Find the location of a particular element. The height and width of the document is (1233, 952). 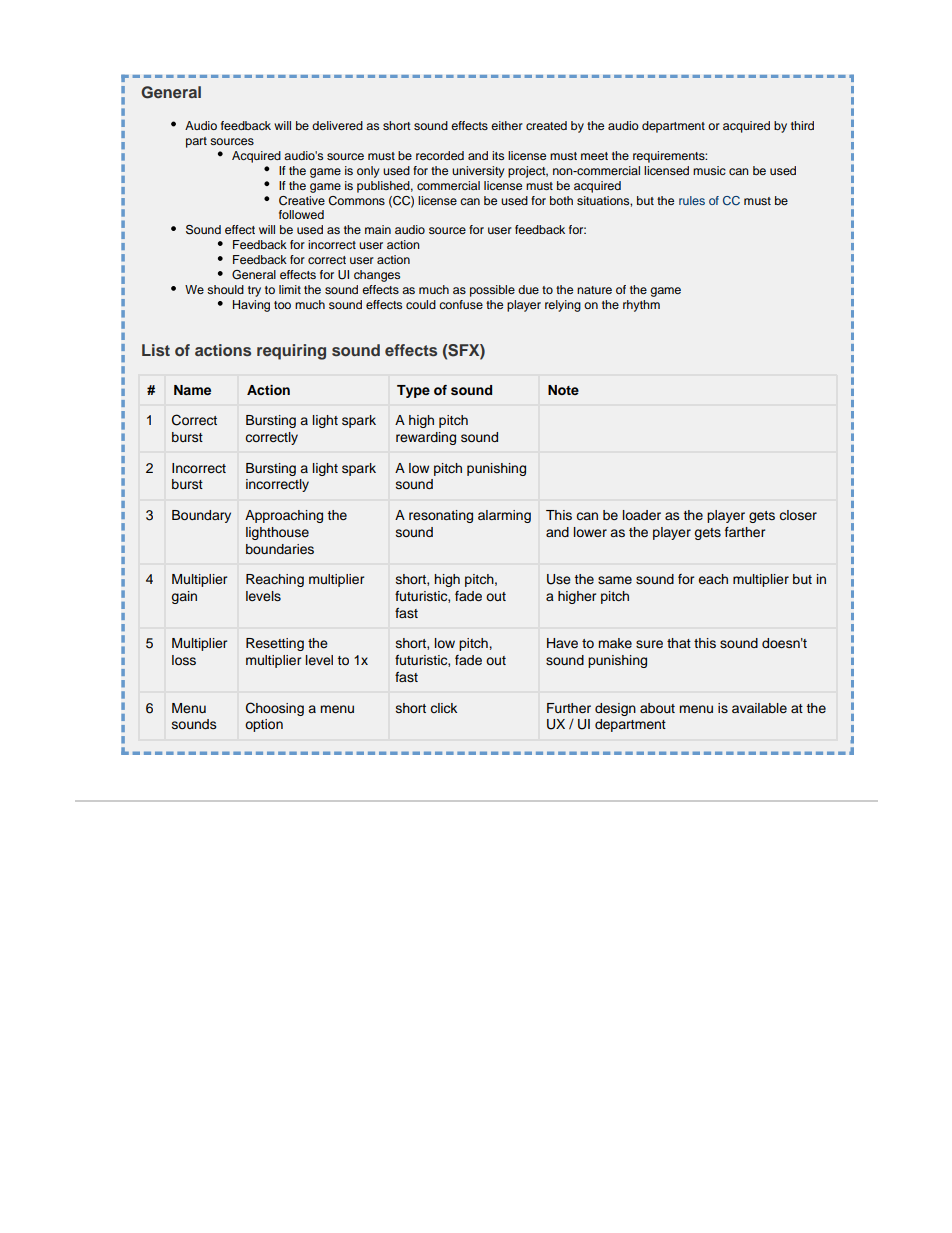

its is located at coordinates (498, 155).
